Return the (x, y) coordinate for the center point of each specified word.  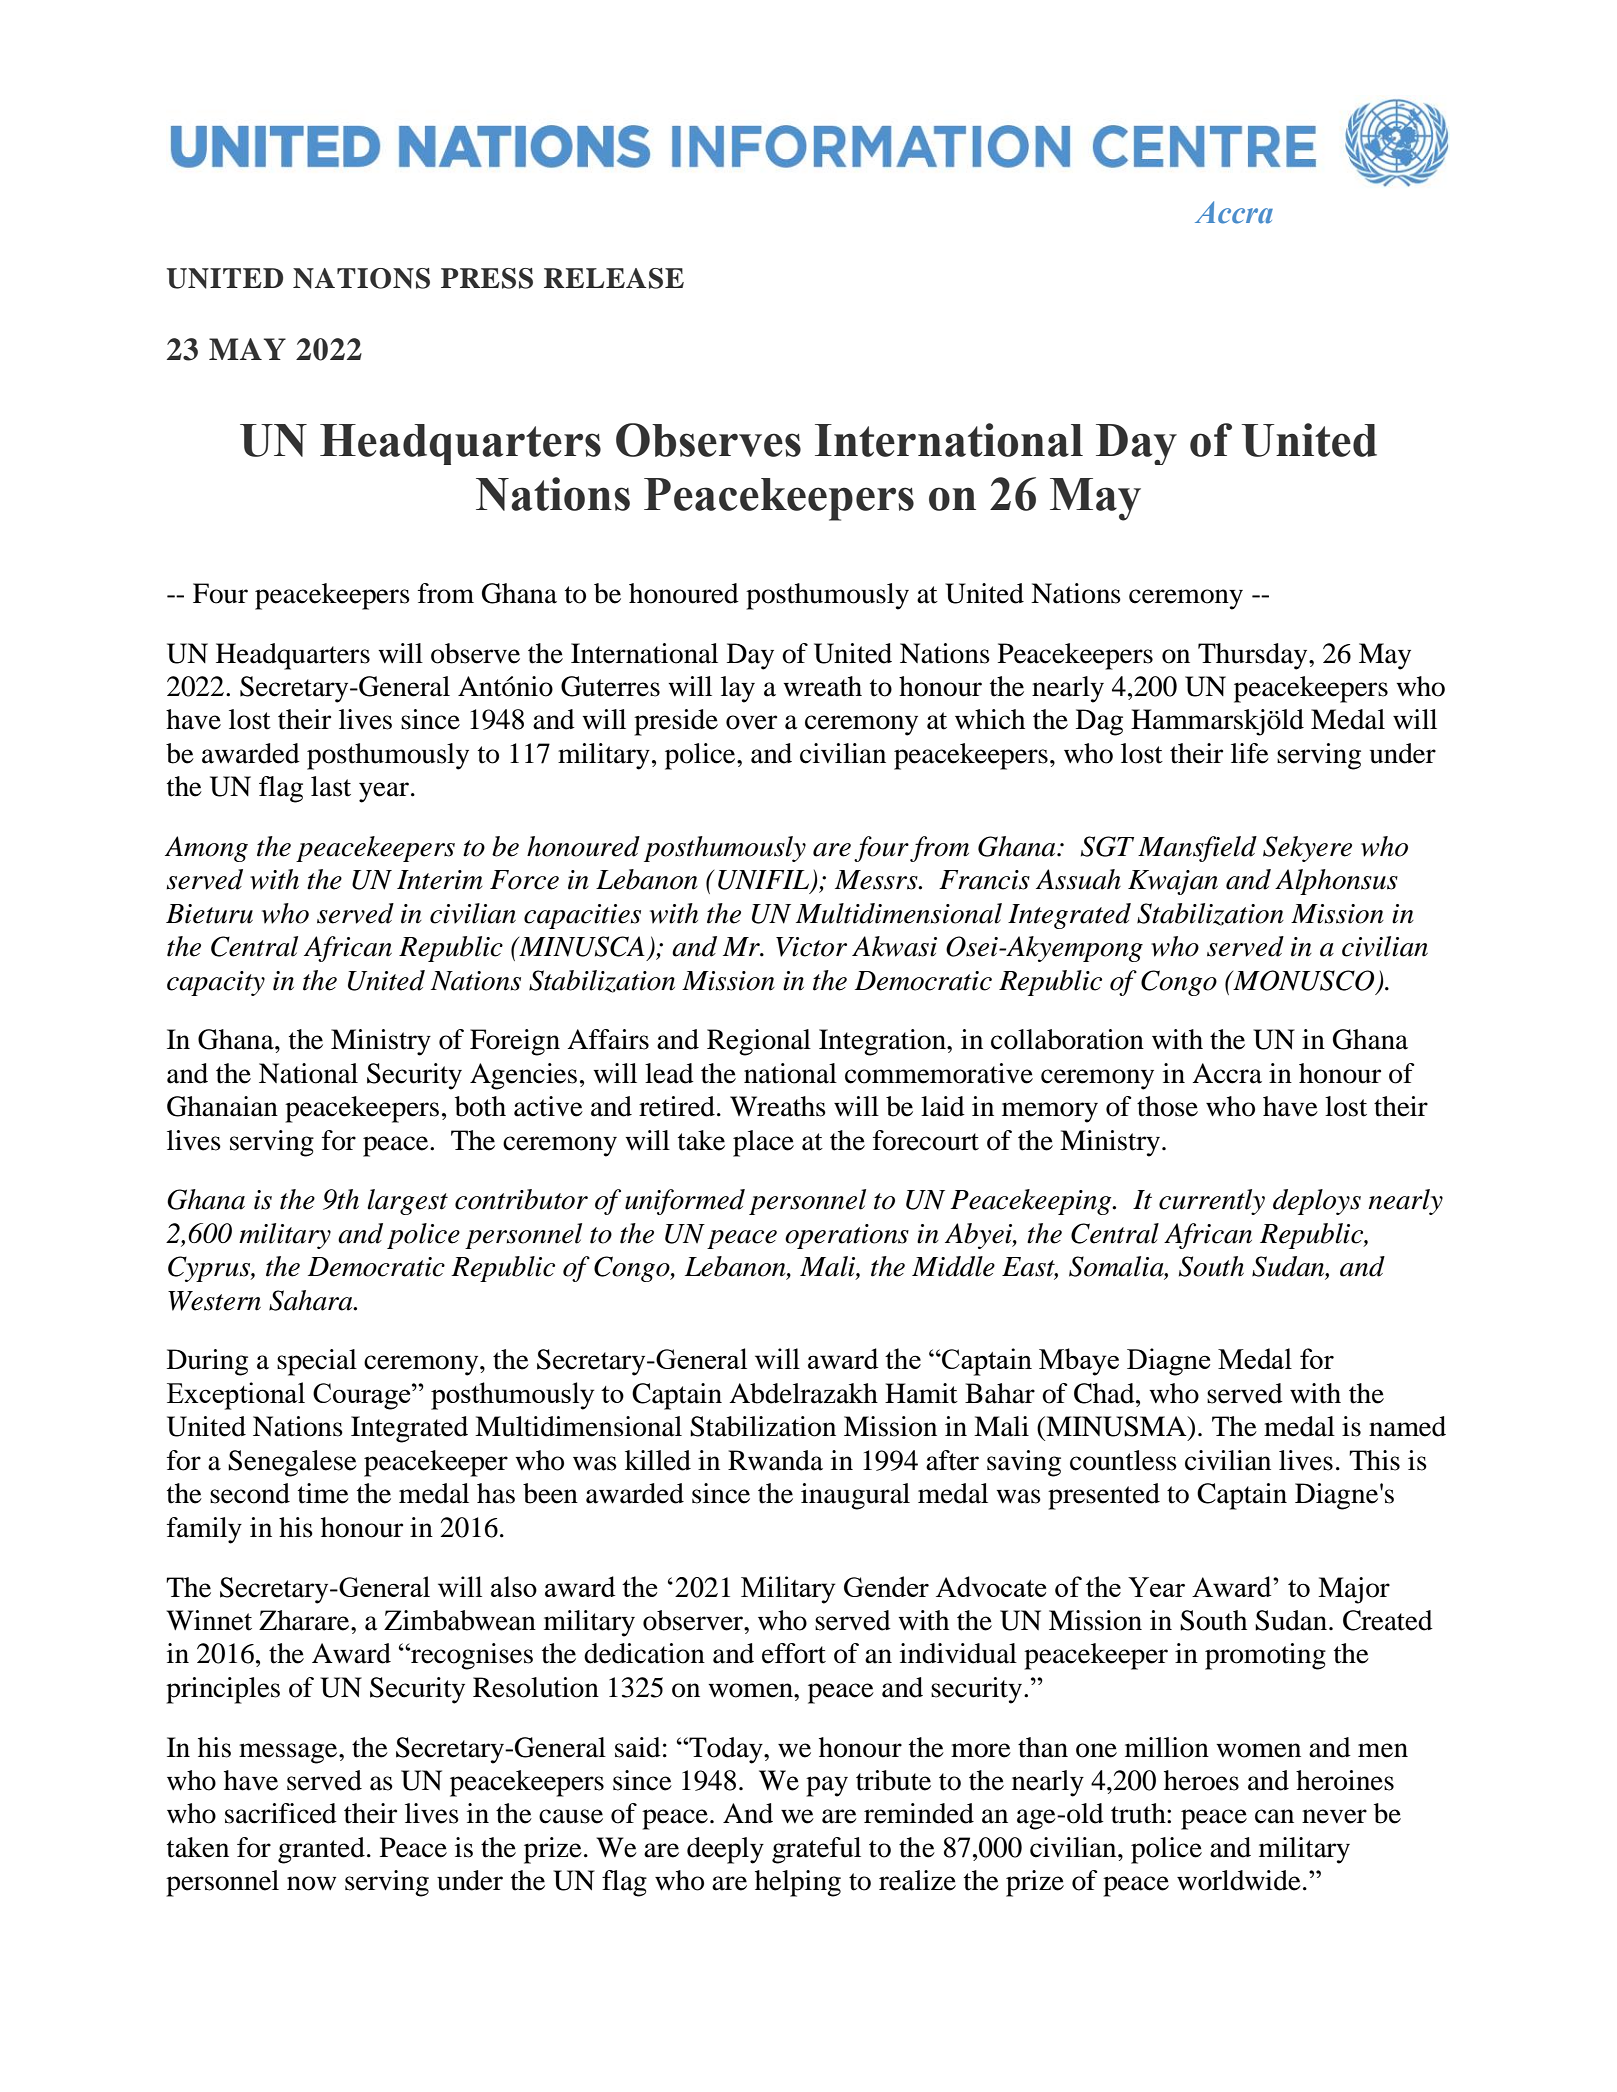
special (317, 1362)
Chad (1105, 1393)
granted (321, 1850)
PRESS (487, 278)
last (331, 786)
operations (847, 1236)
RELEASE (614, 278)
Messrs (877, 880)
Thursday (1254, 656)
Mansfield (1197, 849)
